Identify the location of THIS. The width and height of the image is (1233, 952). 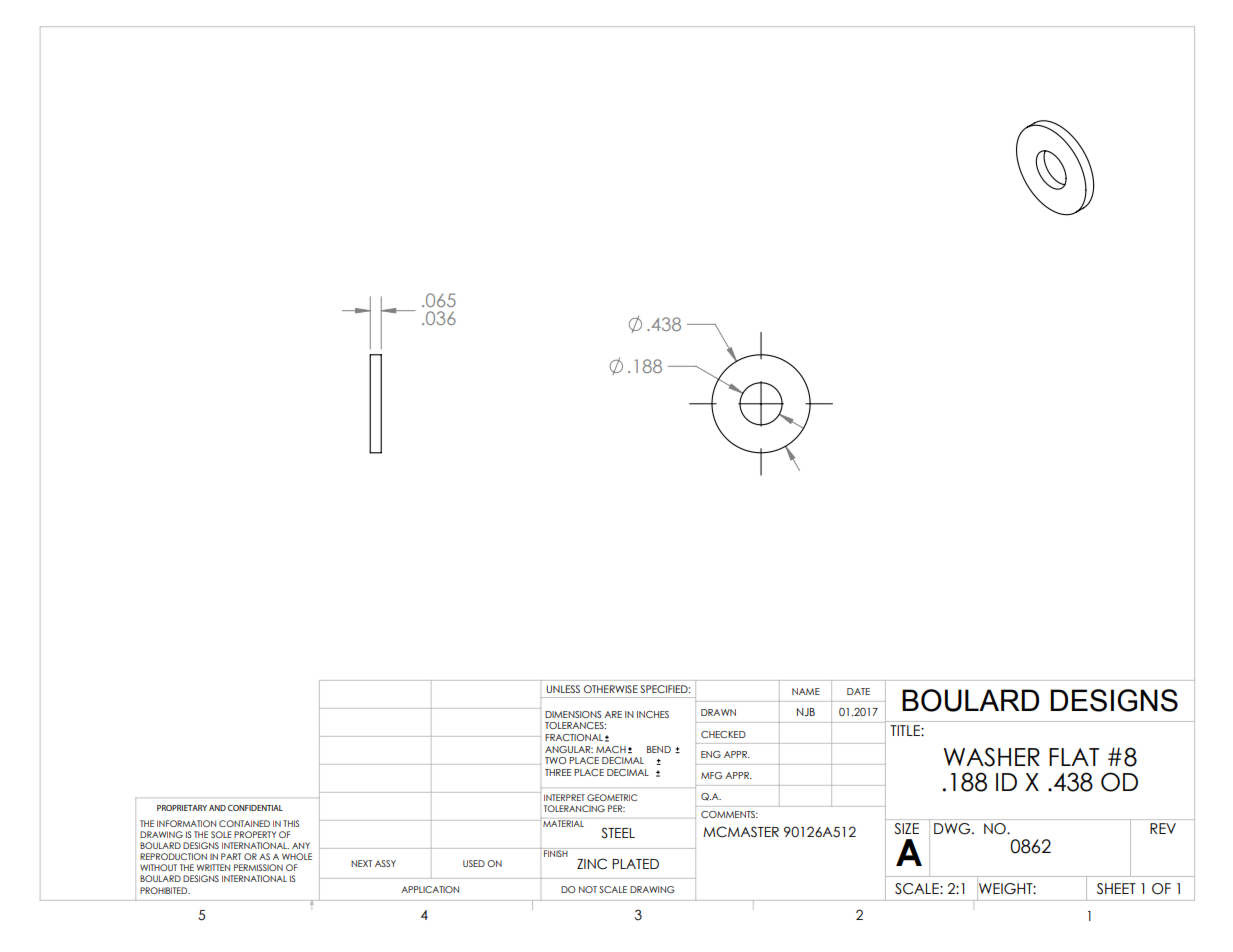
(291, 823).
